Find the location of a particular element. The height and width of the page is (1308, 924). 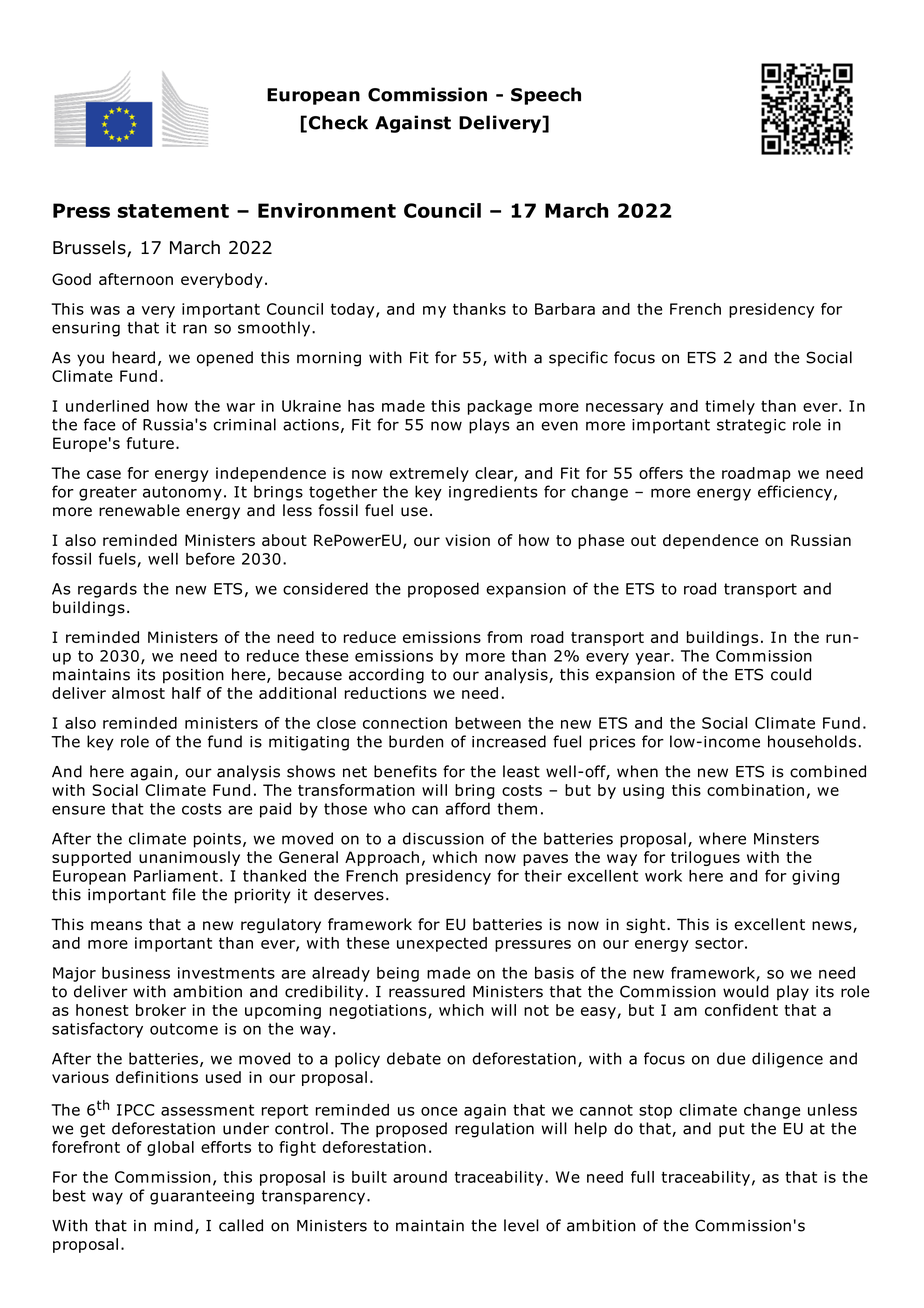

Barbara is located at coordinates (565, 309).
